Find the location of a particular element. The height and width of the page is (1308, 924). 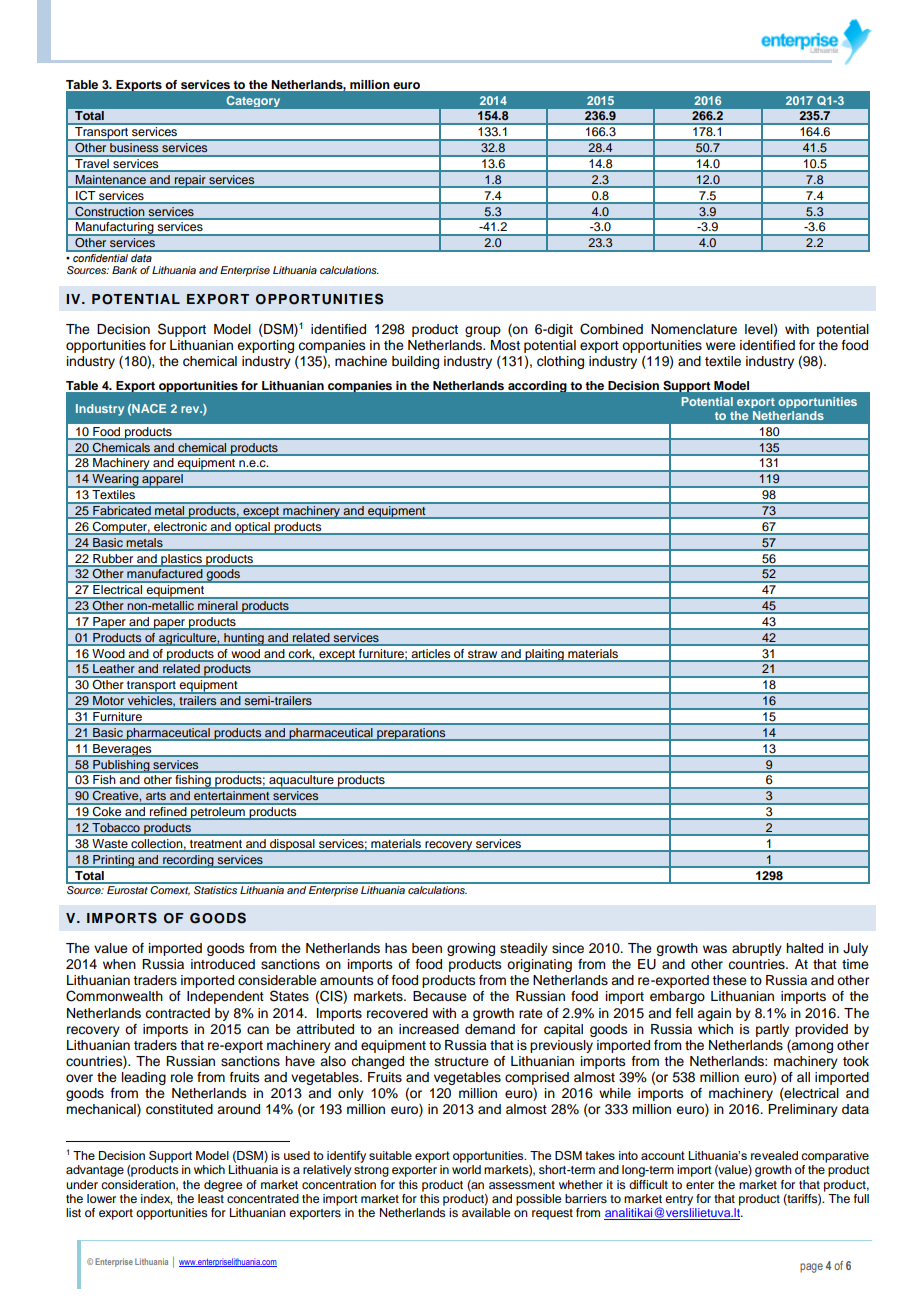

halted is located at coordinates (804, 948).
